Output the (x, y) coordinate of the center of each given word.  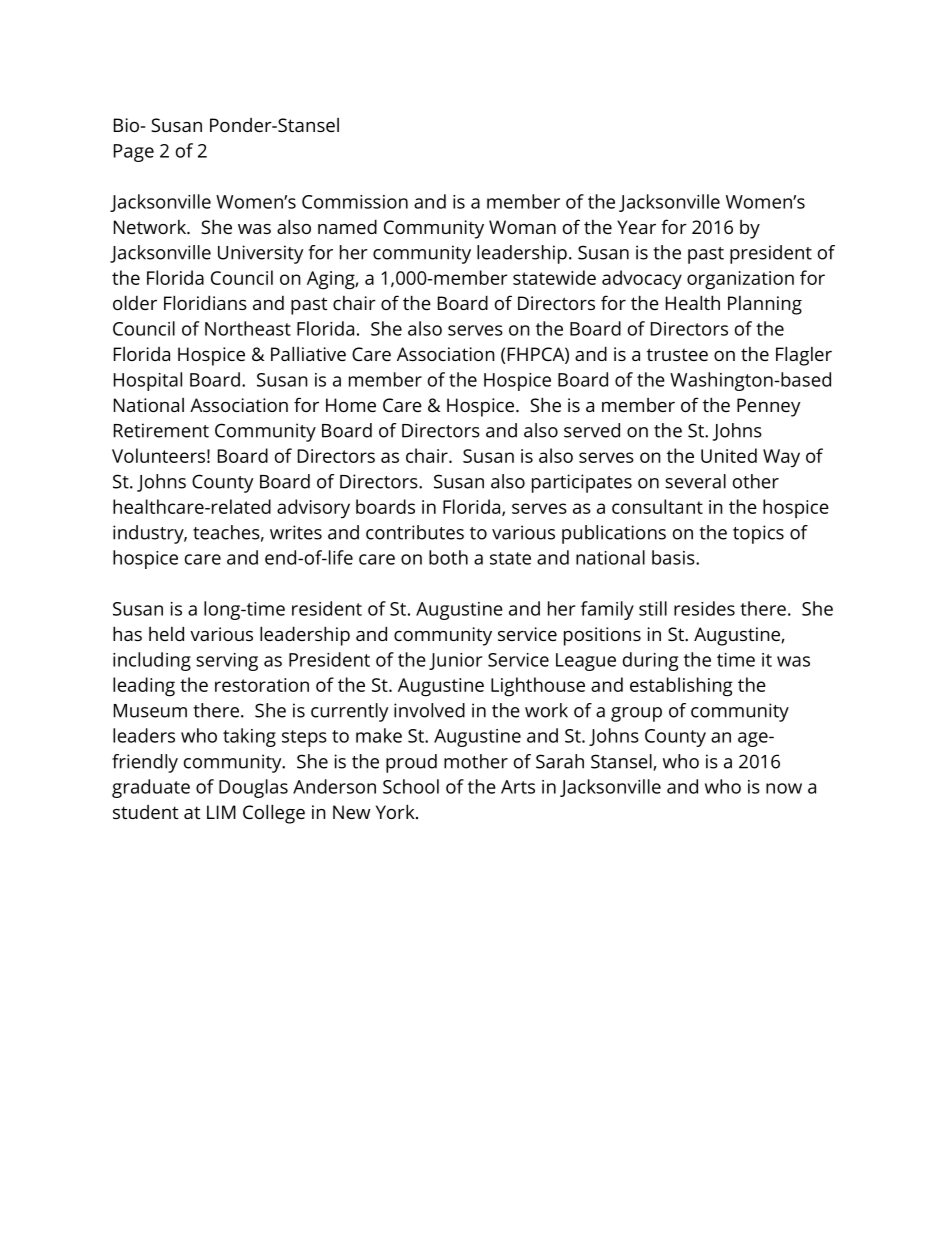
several (695, 481)
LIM (221, 812)
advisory (313, 508)
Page (134, 153)
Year (636, 227)
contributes (415, 532)
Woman (522, 227)
